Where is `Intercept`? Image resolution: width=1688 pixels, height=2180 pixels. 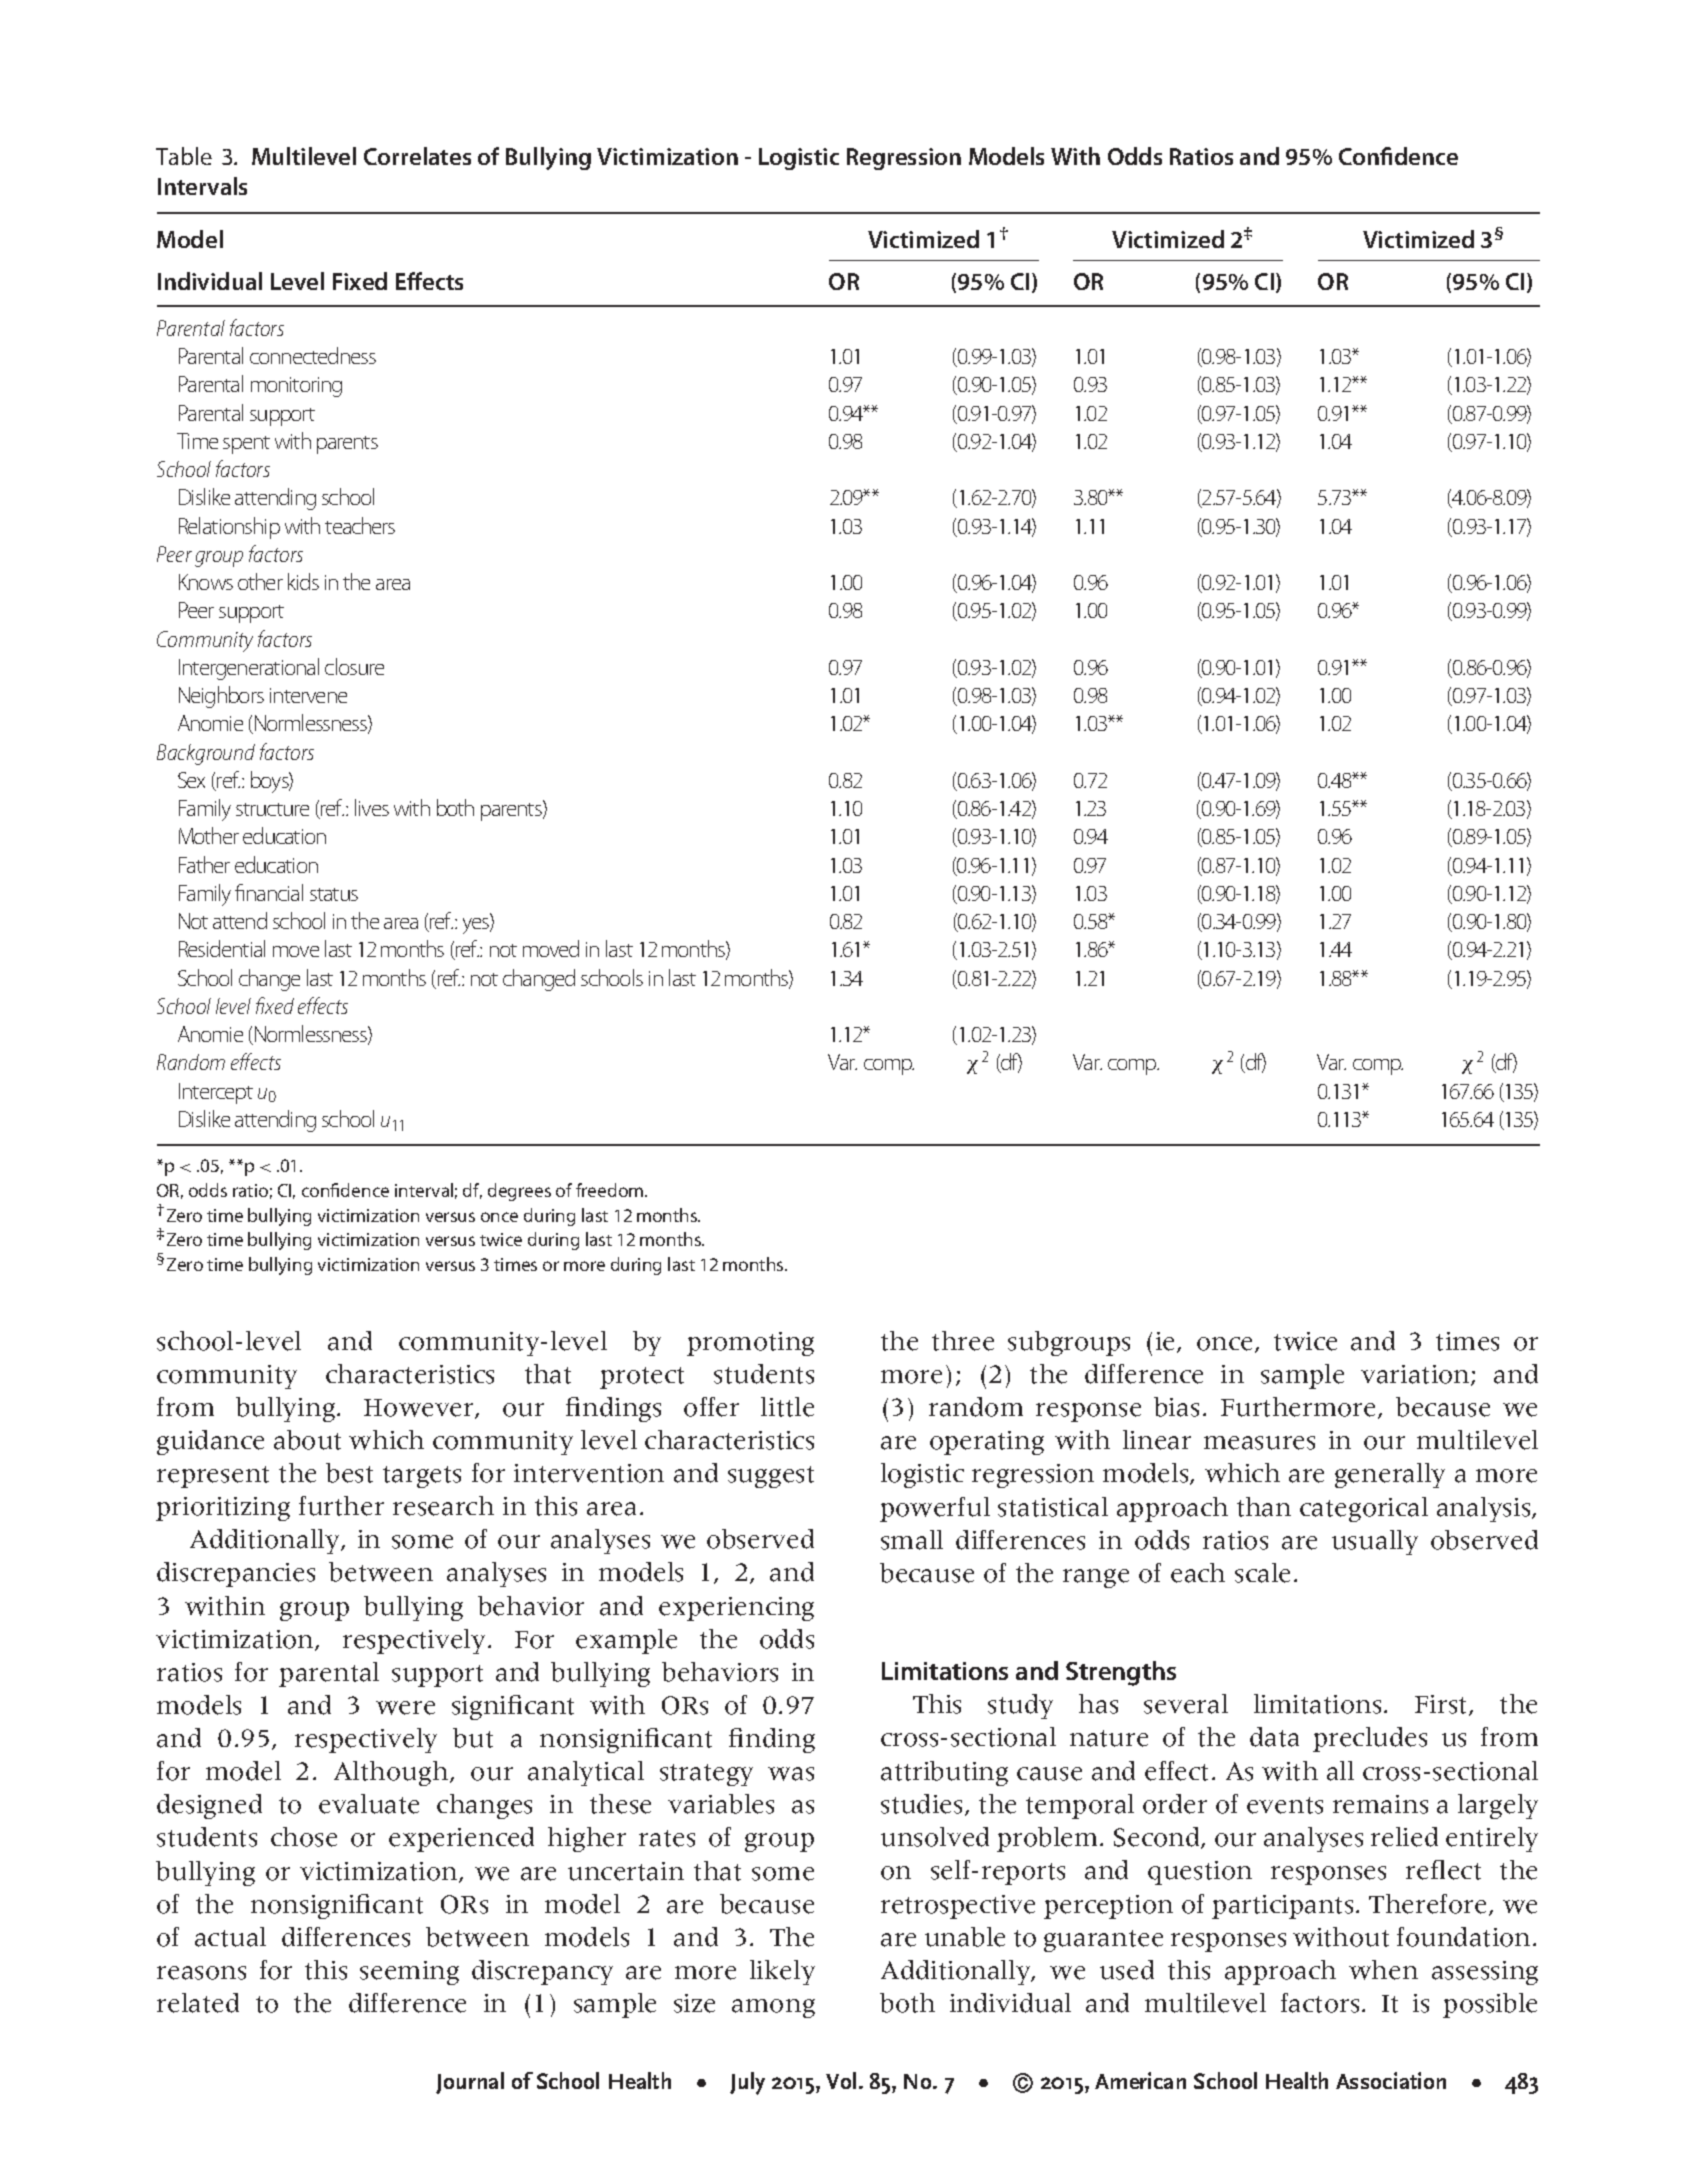 Intercept is located at coordinates (216, 1093).
